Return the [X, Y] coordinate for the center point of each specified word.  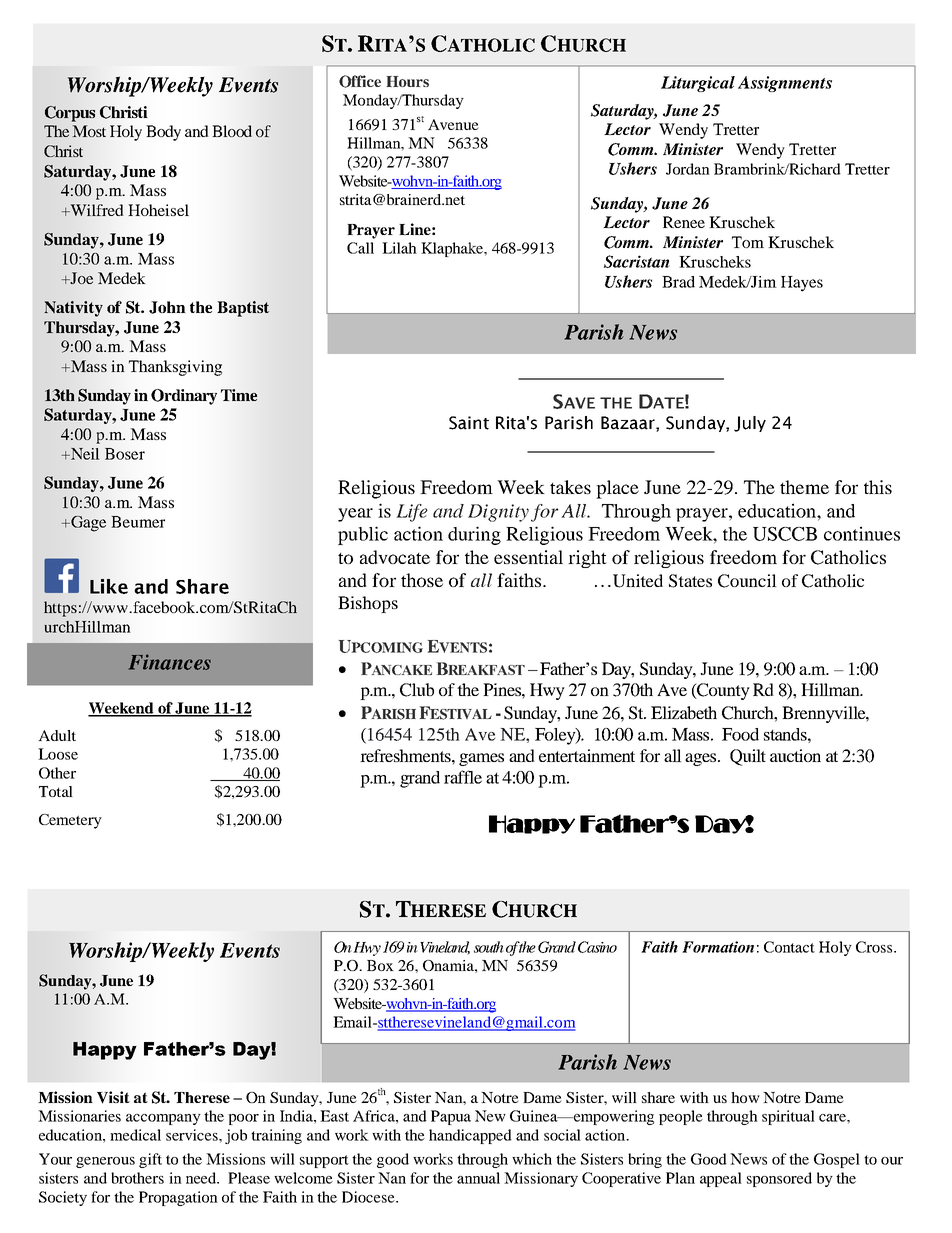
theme [804, 487]
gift [150, 1160]
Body [163, 133]
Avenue [453, 124]
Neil [84, 454]
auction [795, 755]
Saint [469, 423]
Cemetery [70, 821]
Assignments [785, 84]
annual [478, 1178]
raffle [463, 777]
